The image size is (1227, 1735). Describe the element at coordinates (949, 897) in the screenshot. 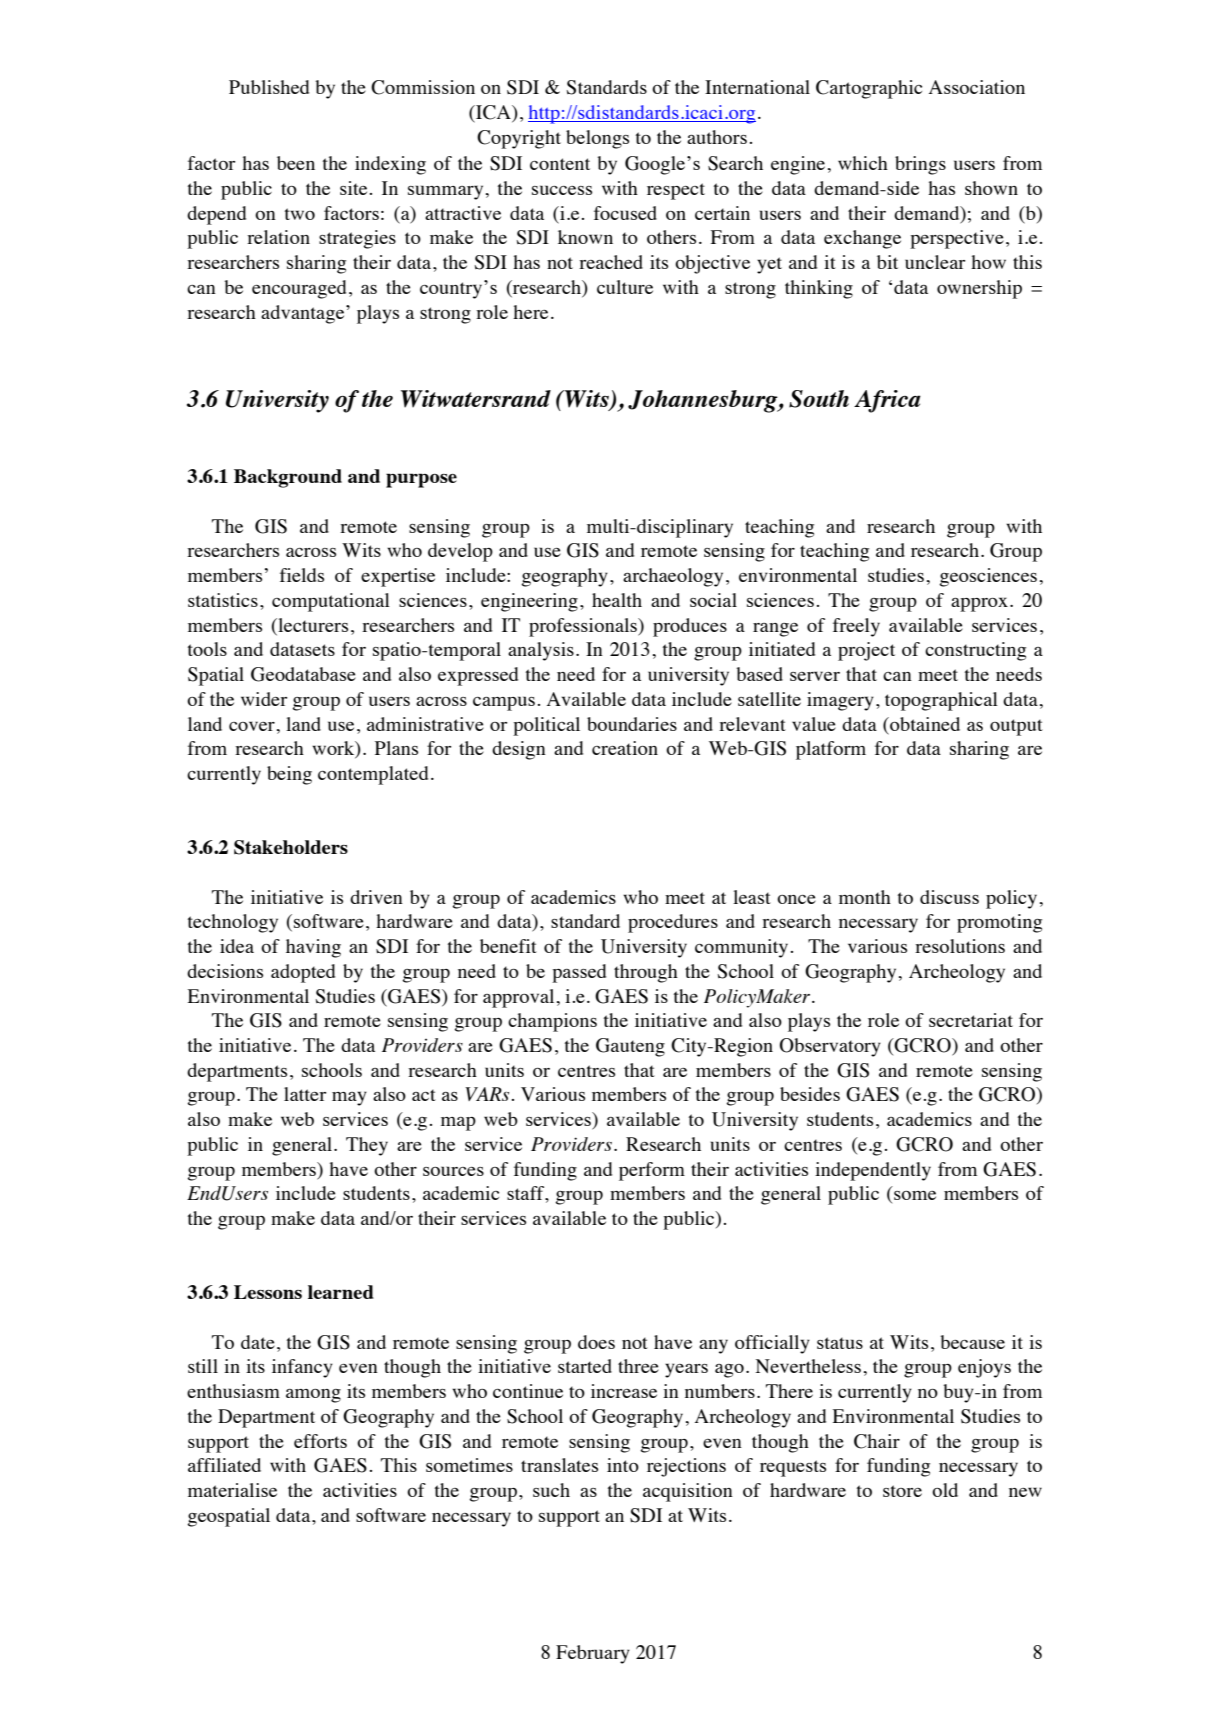

I see `discuss` at that location.
